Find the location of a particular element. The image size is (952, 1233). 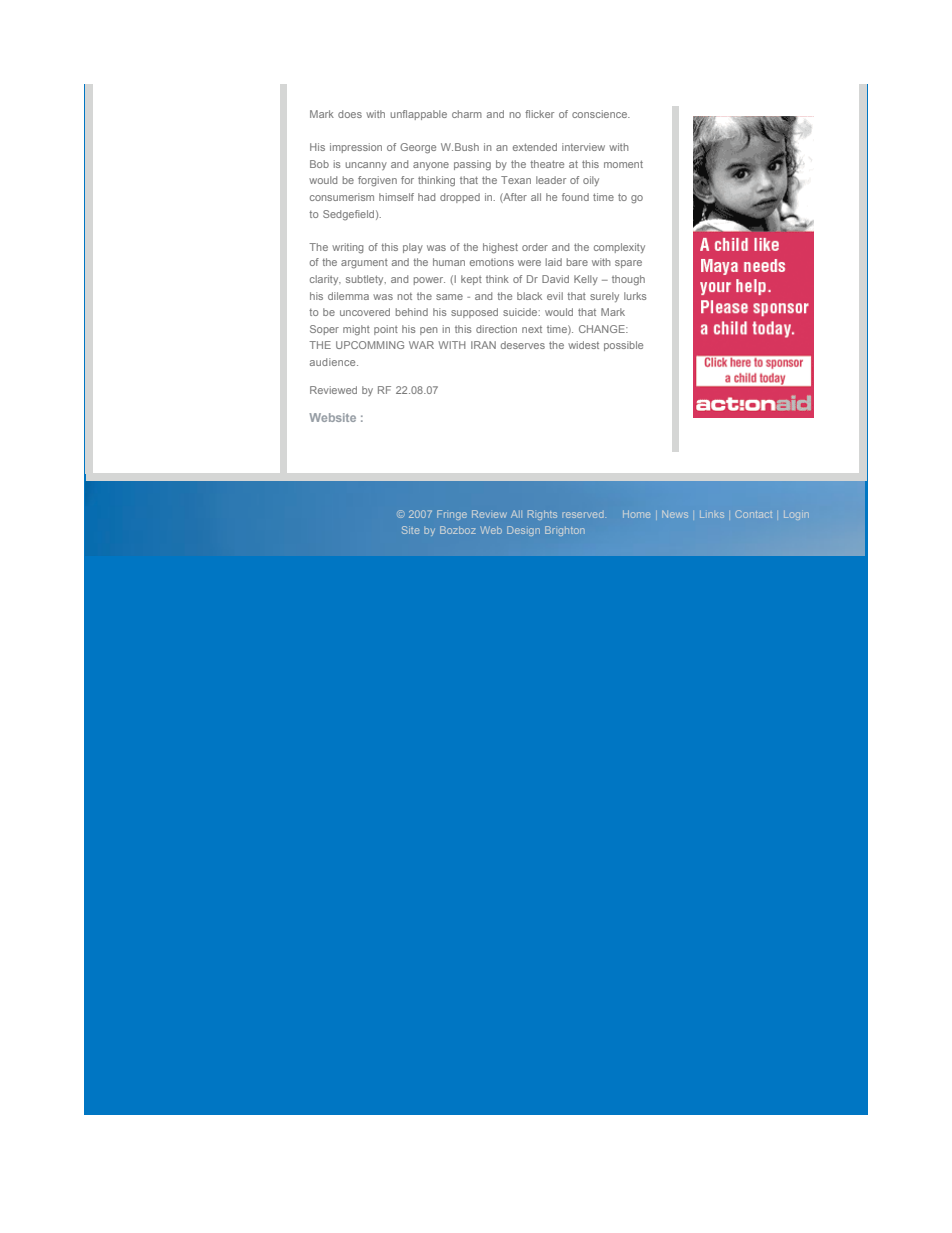

flicker is located at coordinates (539, 114).
